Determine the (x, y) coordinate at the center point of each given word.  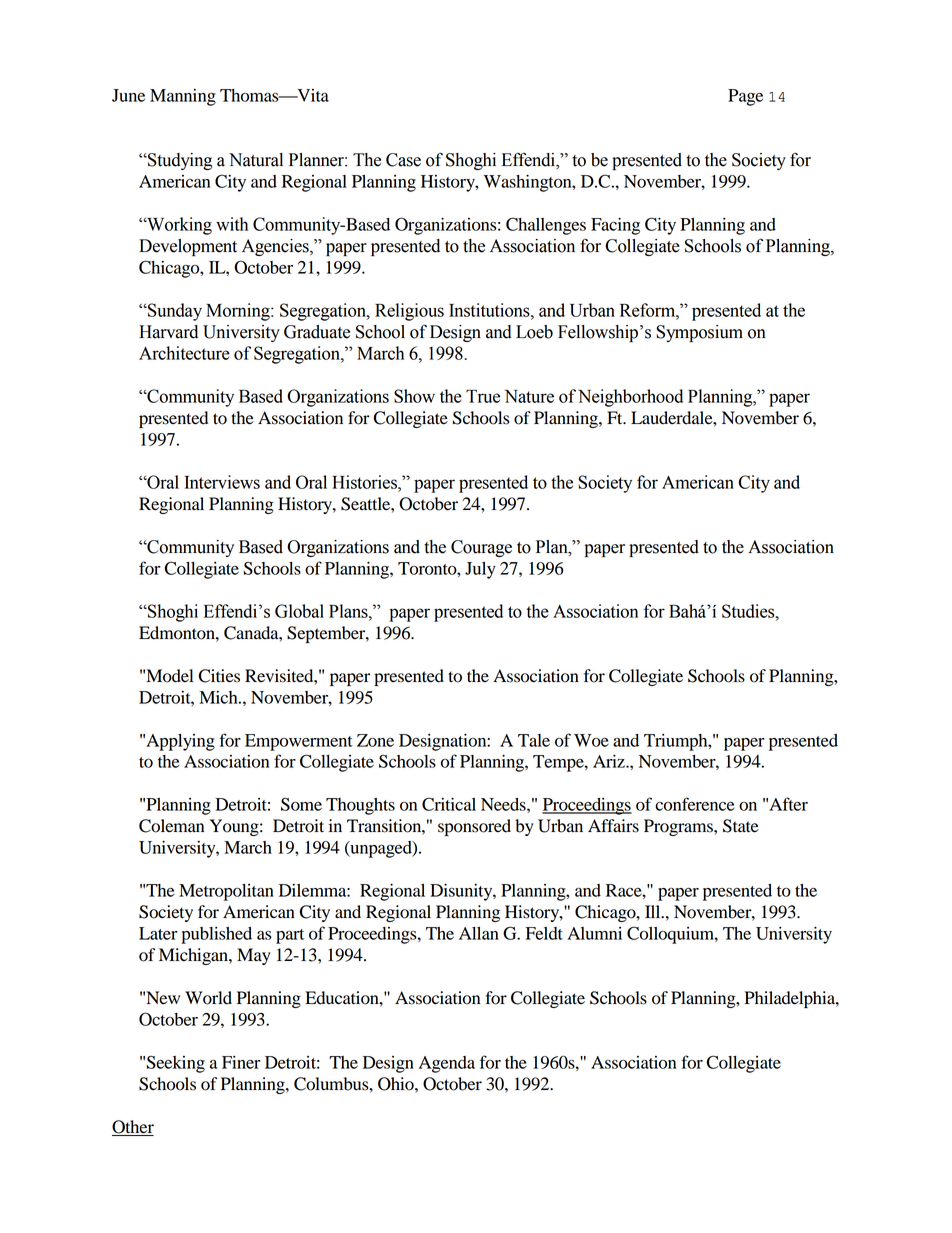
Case (403, 160)
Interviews (222, 482)
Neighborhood (630, 398)
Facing (615, 226)
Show (414, 396)
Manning (183, 97)
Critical (449, 804)
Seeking (176, 1064)
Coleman (171, 826)
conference (694, 804)
